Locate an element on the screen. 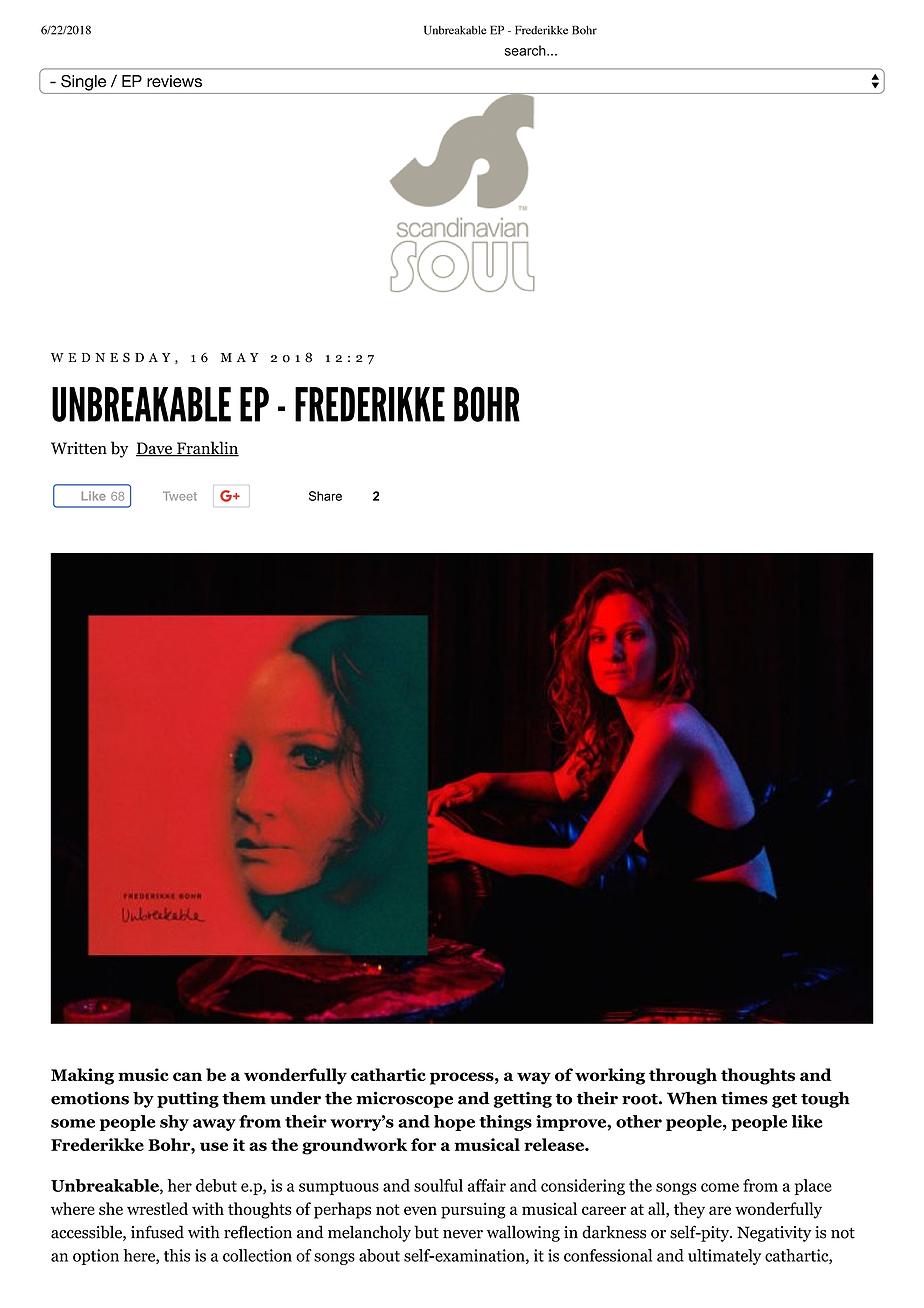 This screenshot has width=924, height=1308. times is located at coordinates (744, 1098).
